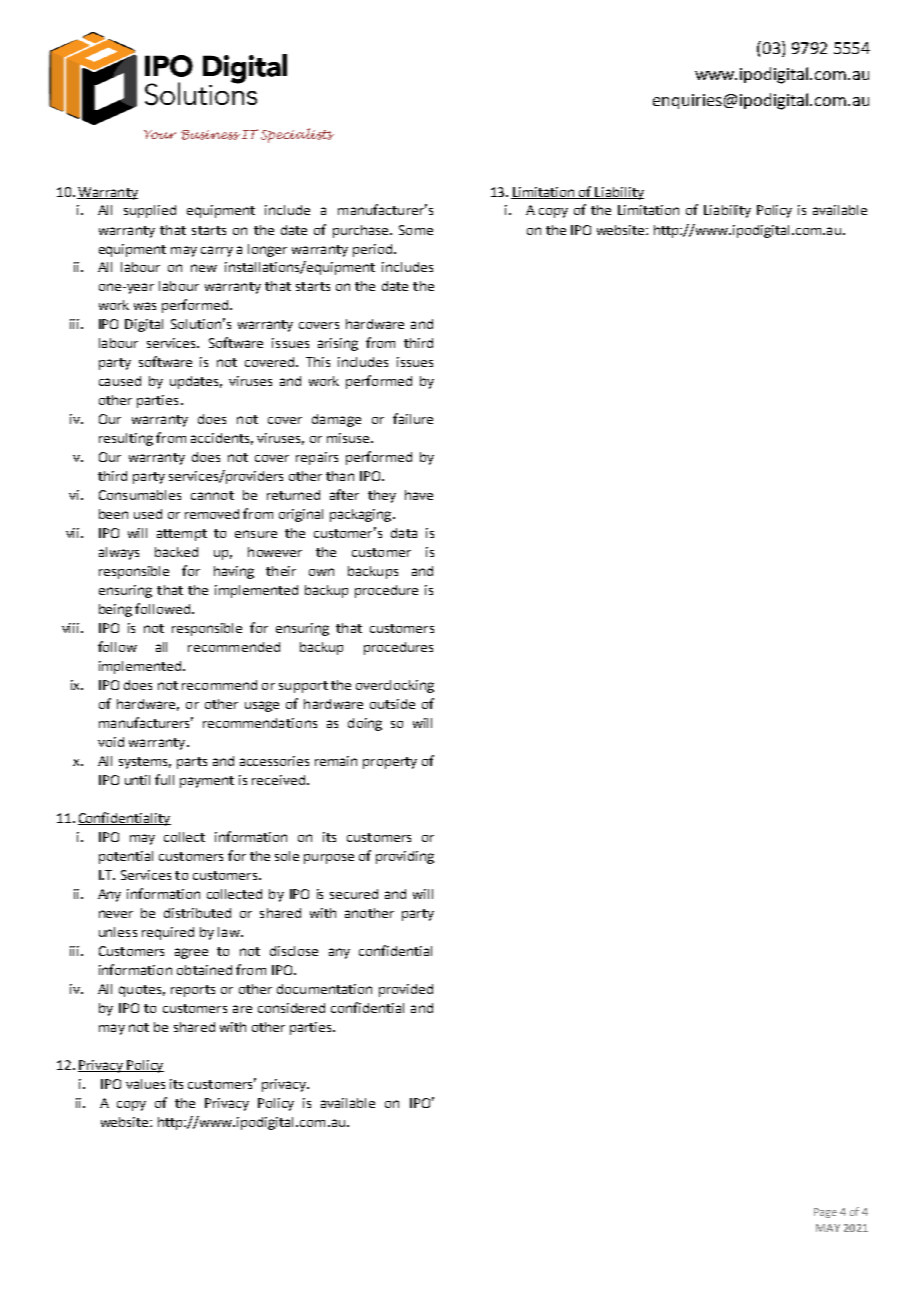 This page has height=1309, width=924. What do you see at coordinates (416, 230) in the page?
I see `Some` at bounding box center [416, 230].
